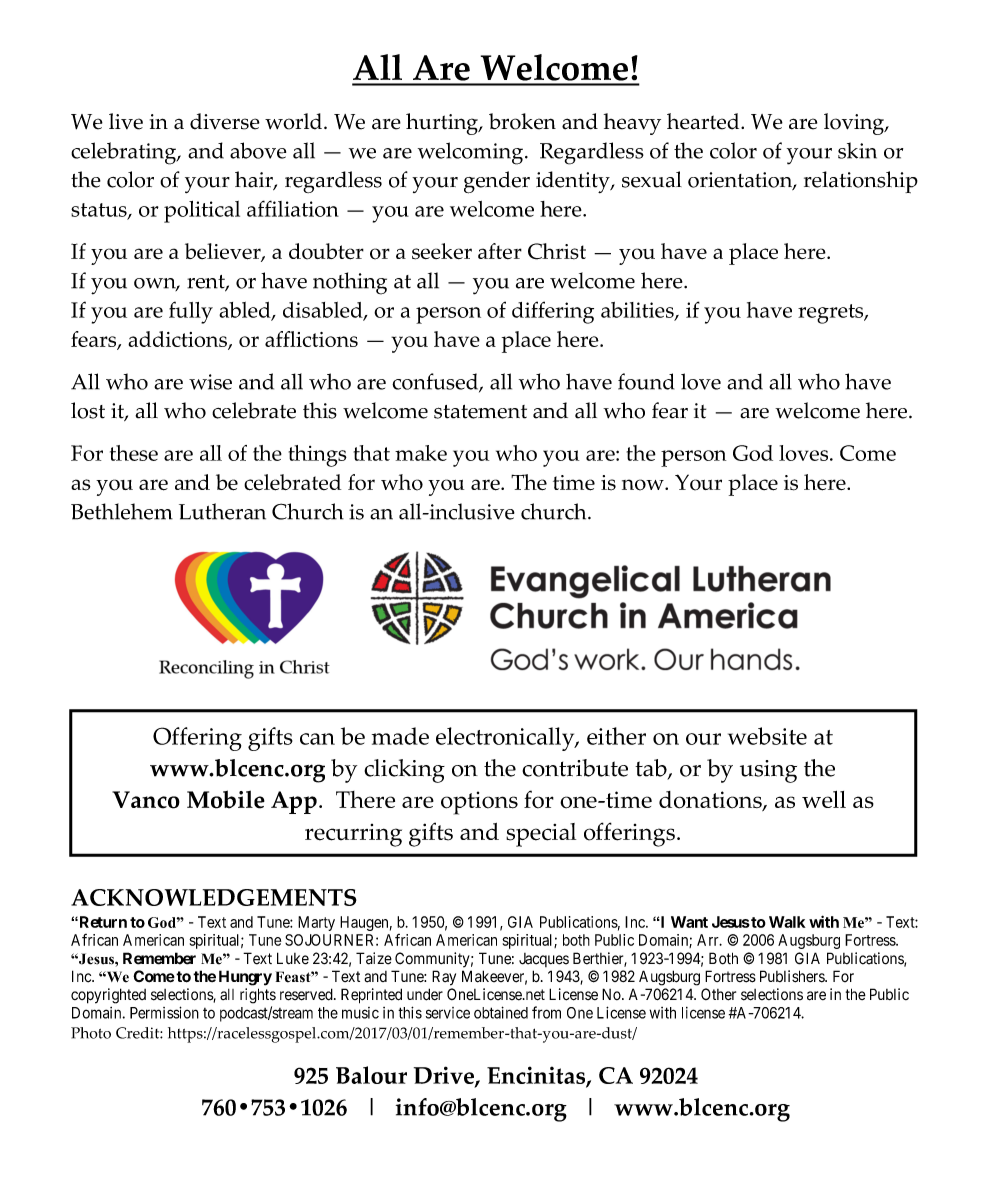 The width and height of the page is (991, 1204). What do you see at coordinates (646, 381) in the page?
I see `found` at bounding box center [646, 381].
